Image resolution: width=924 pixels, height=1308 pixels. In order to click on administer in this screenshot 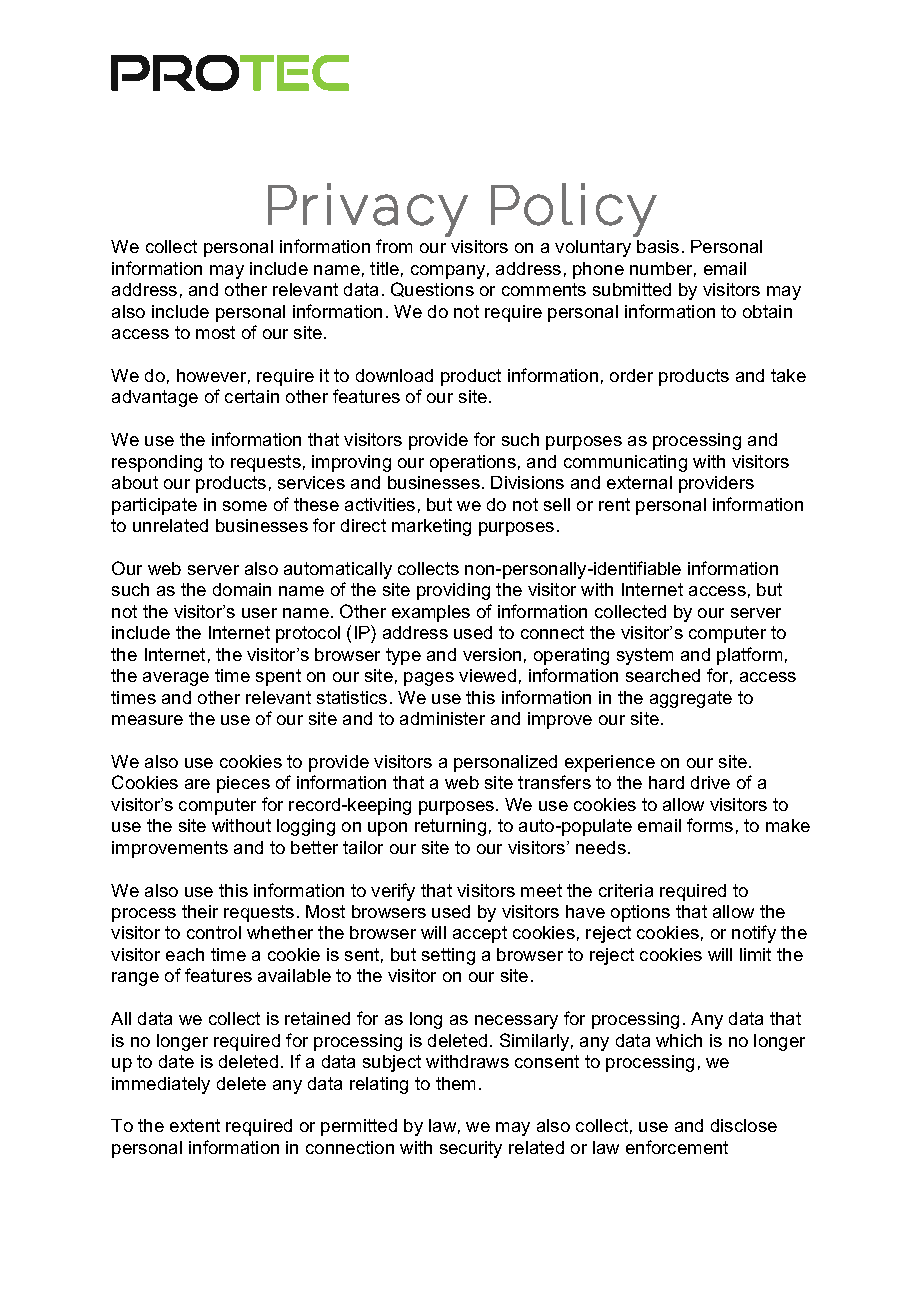, I will do `click(442, 718)`.
